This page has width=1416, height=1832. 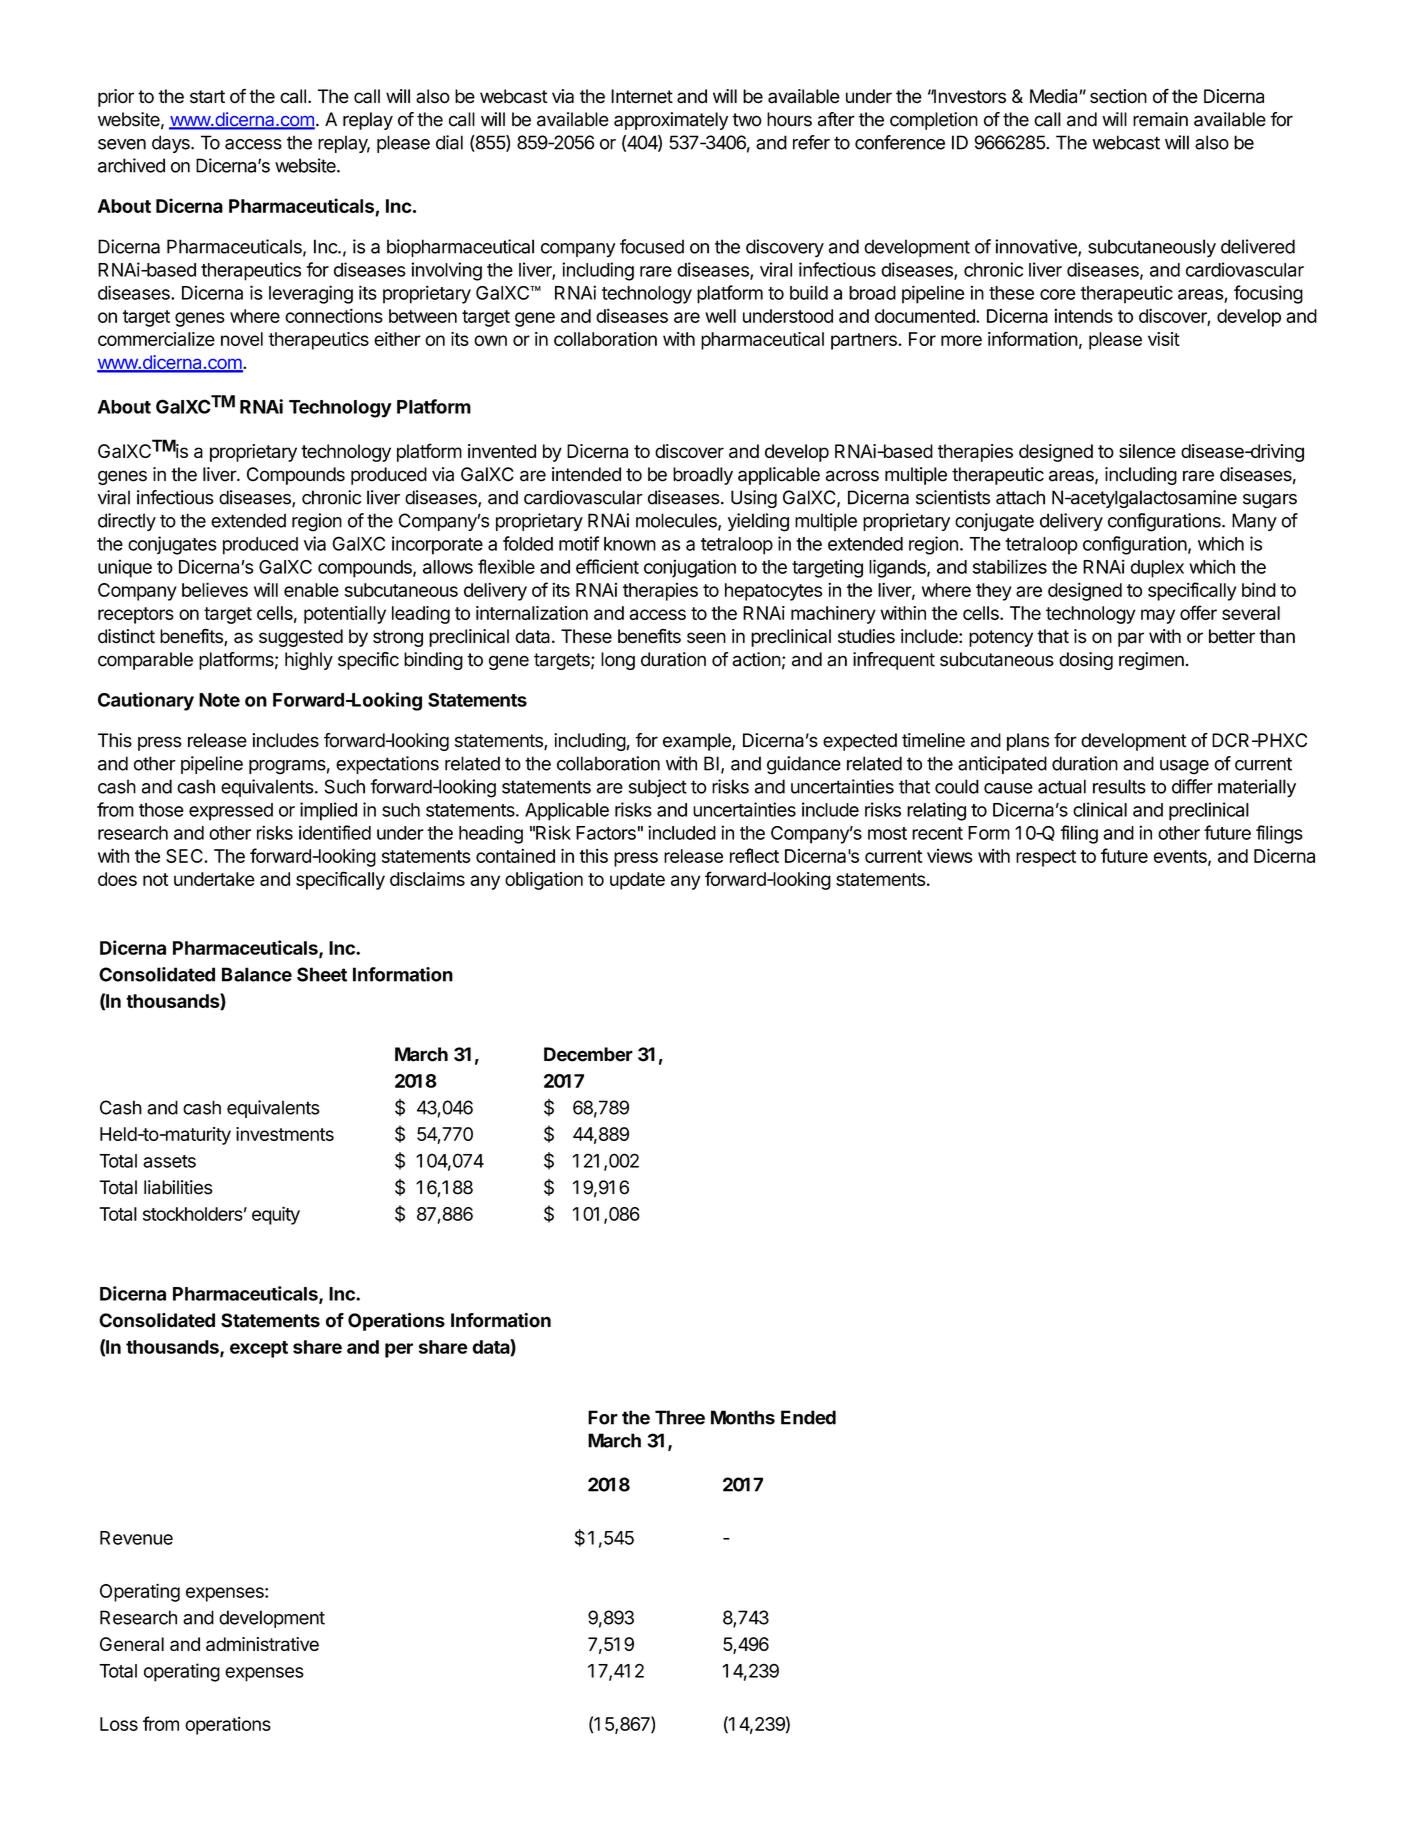 What do you see at coordinates (1160, 119) in the page?
I see `remain` at bounding box center [1160, 119].
